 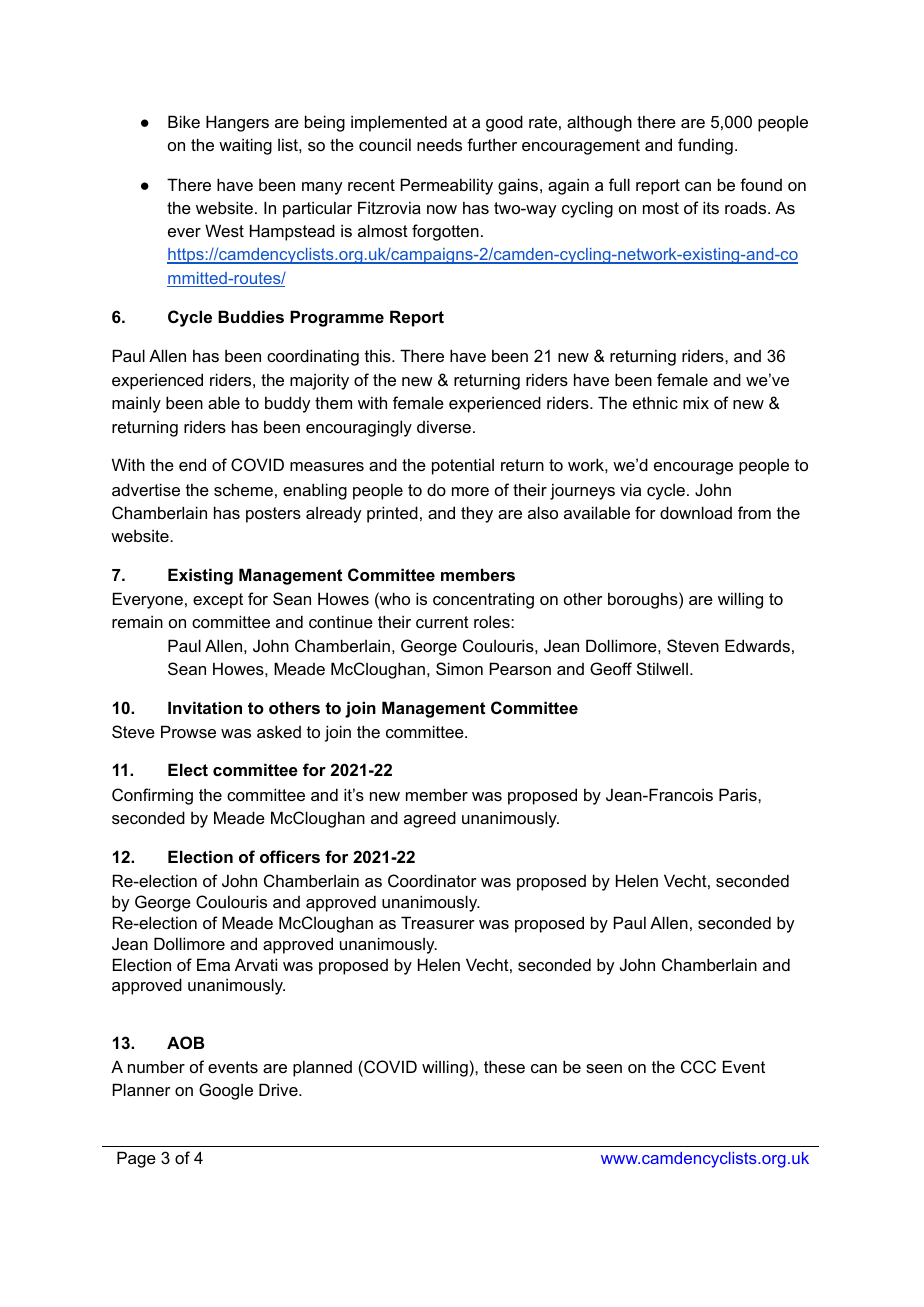 I want to click on funding, so click(x=705, y=146).
